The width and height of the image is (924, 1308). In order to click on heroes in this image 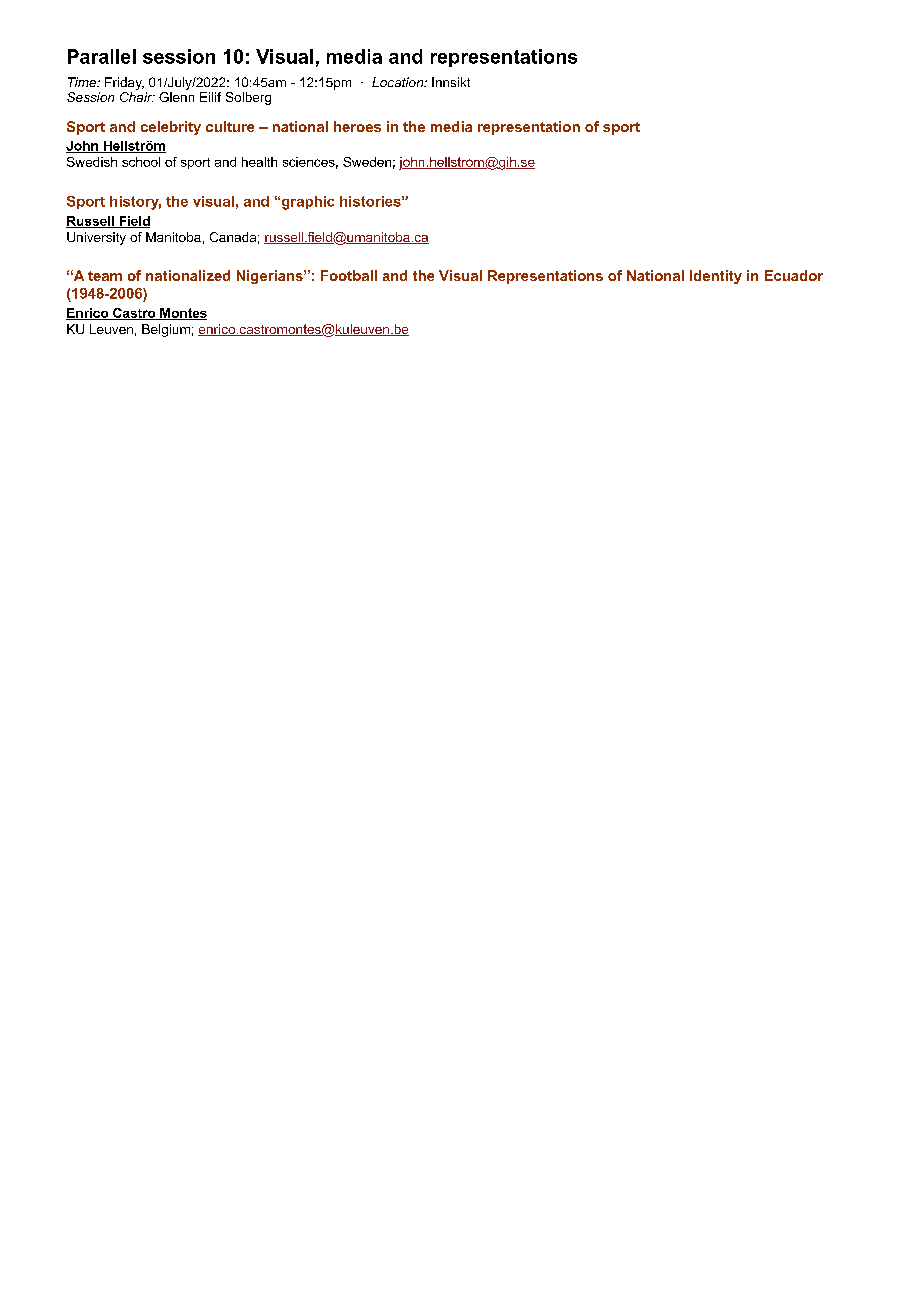, I will do `click(357, 126)`.
